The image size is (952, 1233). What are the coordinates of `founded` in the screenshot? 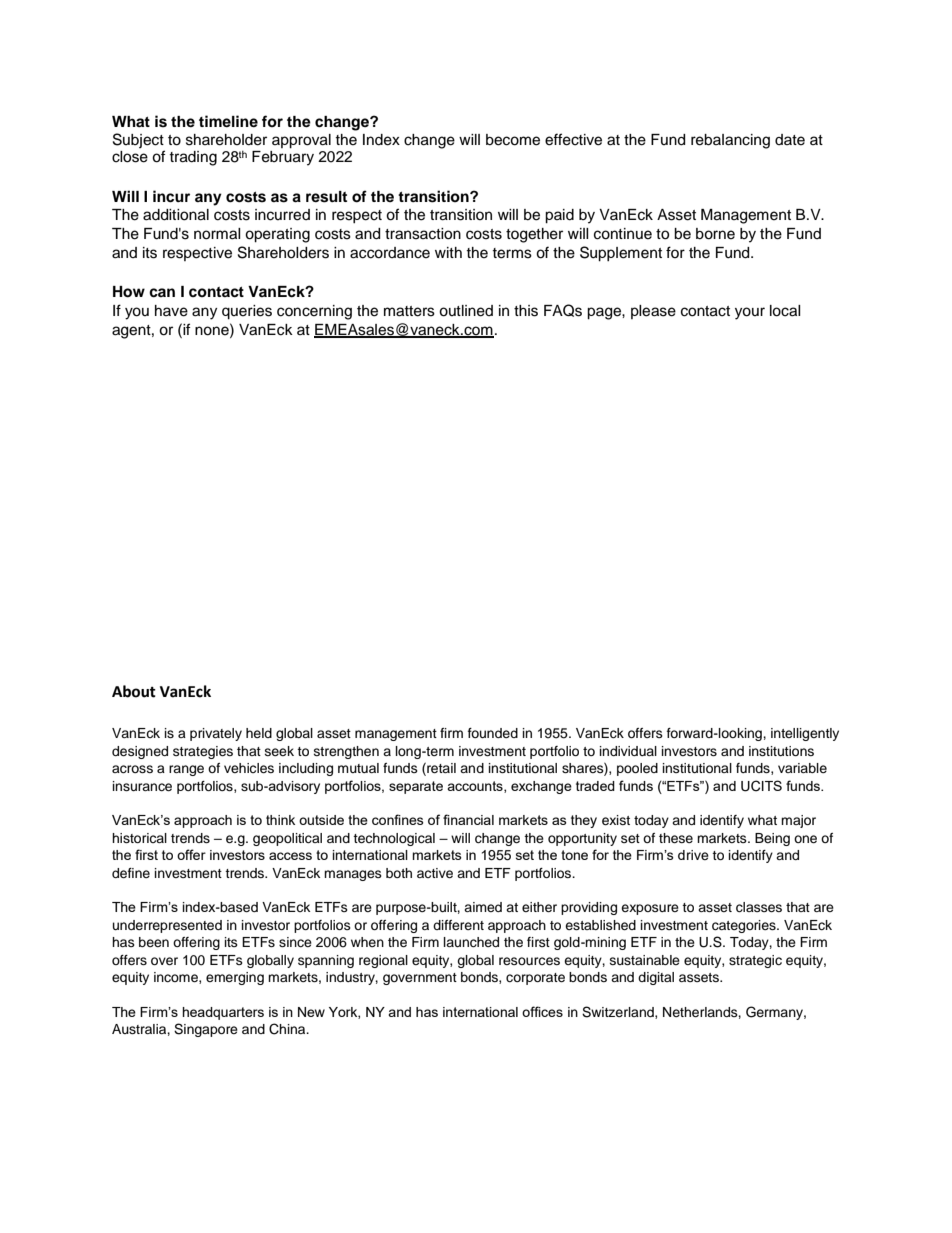 It's located at (493, 733).
